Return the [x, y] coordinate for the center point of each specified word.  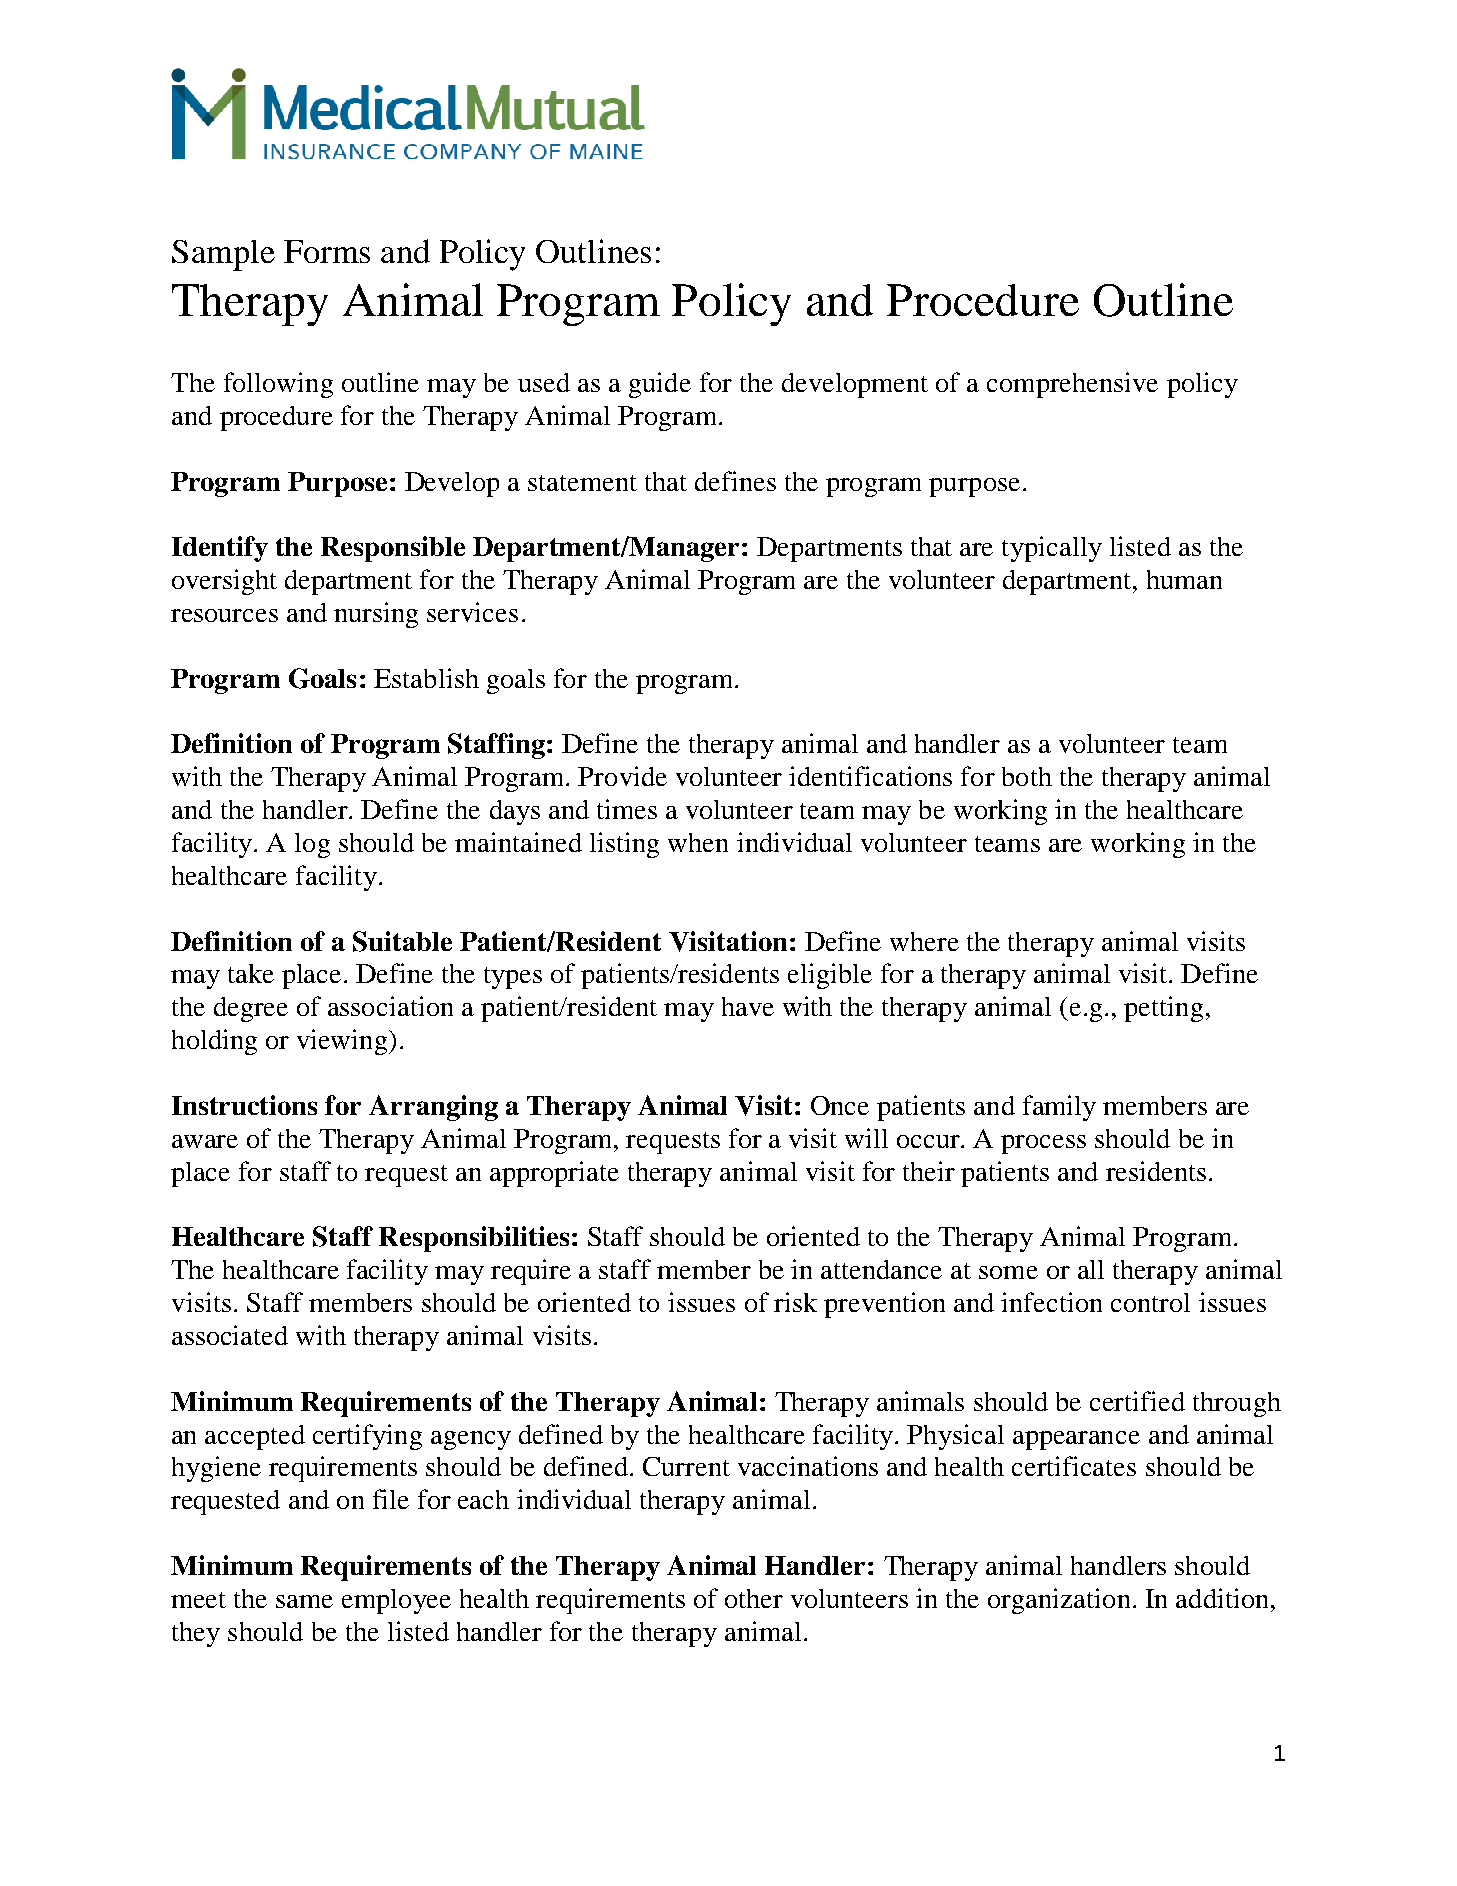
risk [795, 1302]
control [1150, 1302]
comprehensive [1072, 385]
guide [660, 385]
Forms [327, 251]
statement [582, 483]
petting [1163, 1009]
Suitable [402, 941]
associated [230, 1335]
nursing [376, 615]
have [748, 1006]
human [1184, 579]
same [304, 1601]
